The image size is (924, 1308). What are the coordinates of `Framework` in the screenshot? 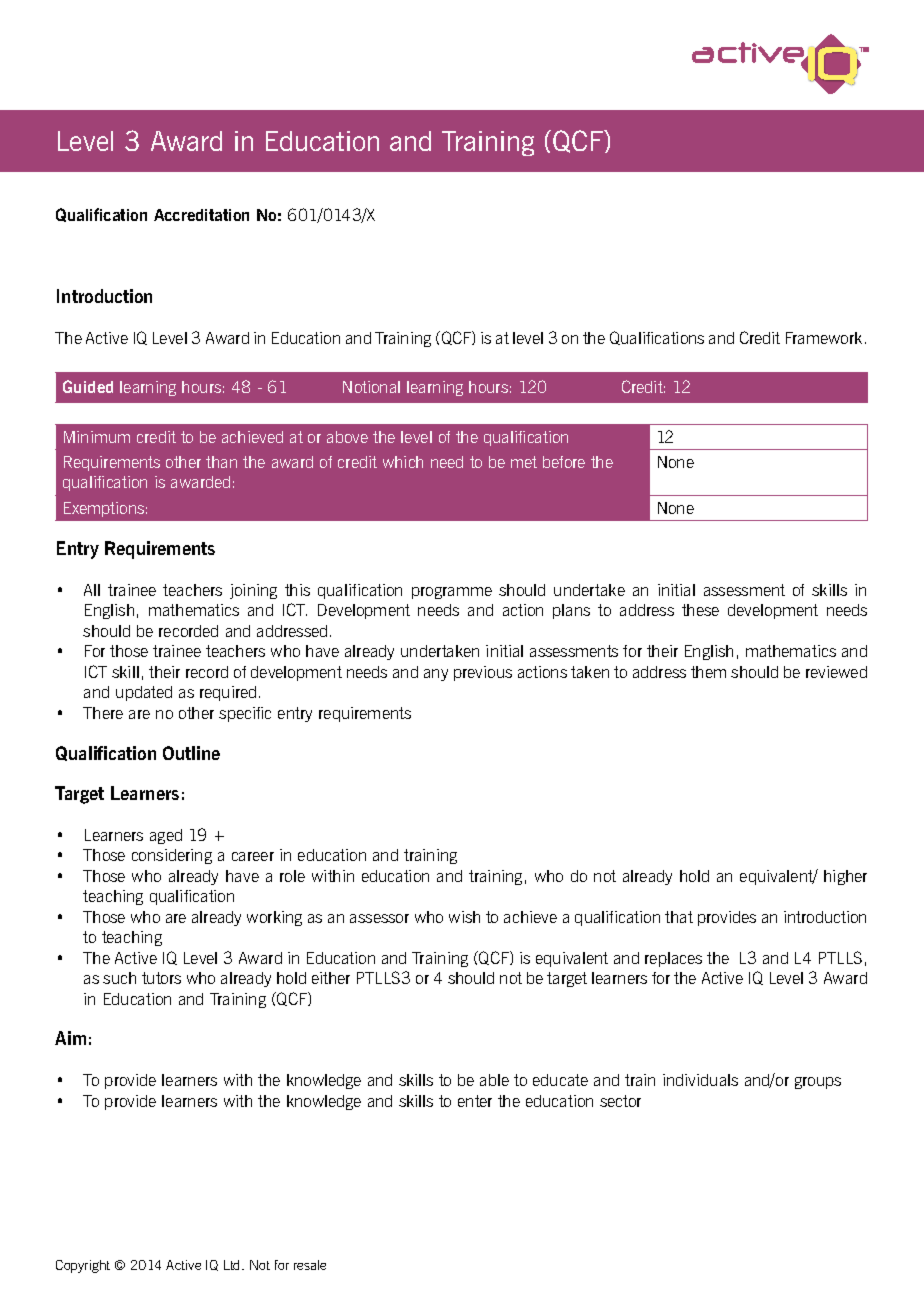 It's located at (824, 338).
